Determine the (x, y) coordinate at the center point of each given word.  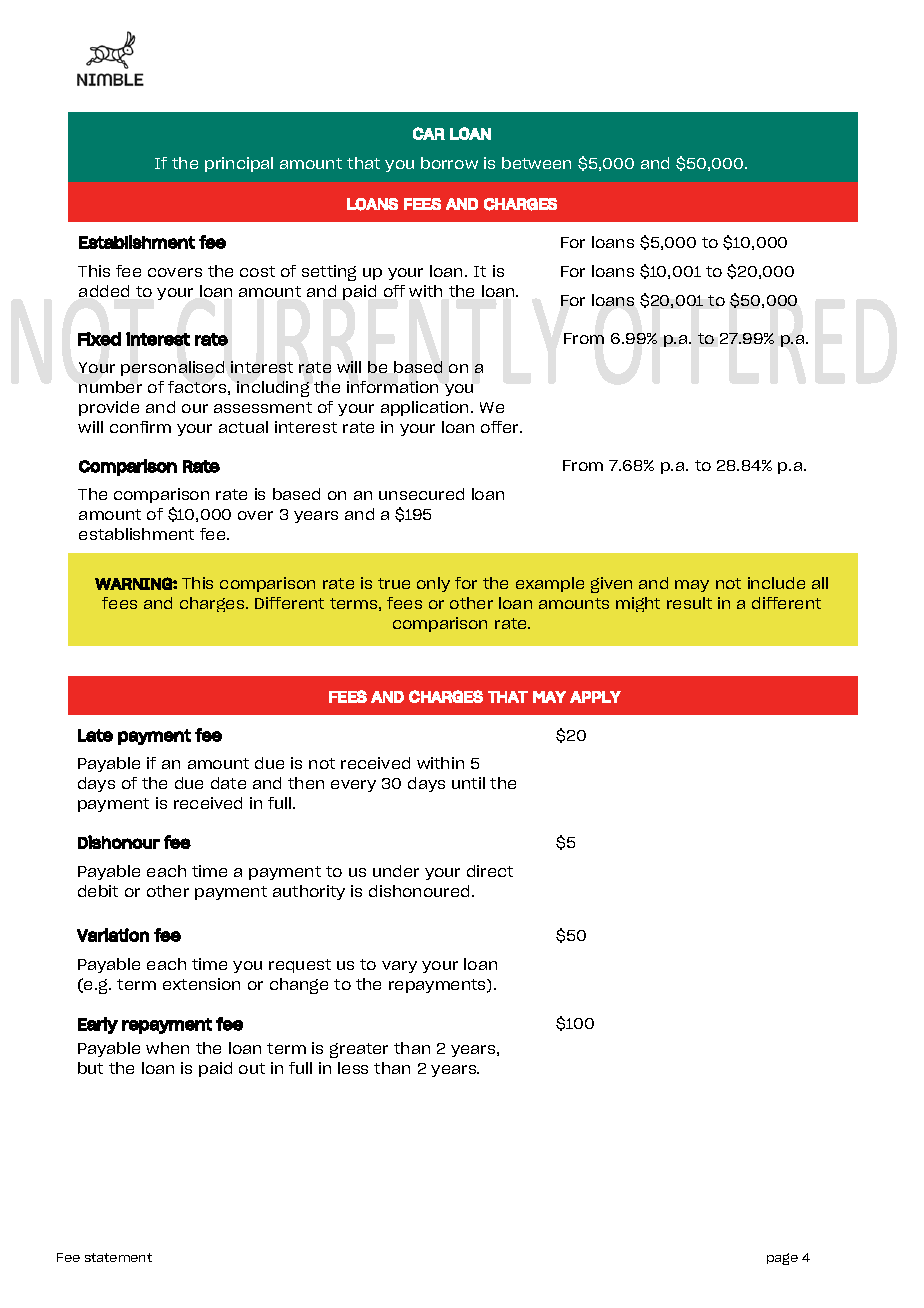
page (782, 1259)
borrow (449, 163)
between (536, 163)
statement (118, 1257)
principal (239, 164)
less (353, 1068)
